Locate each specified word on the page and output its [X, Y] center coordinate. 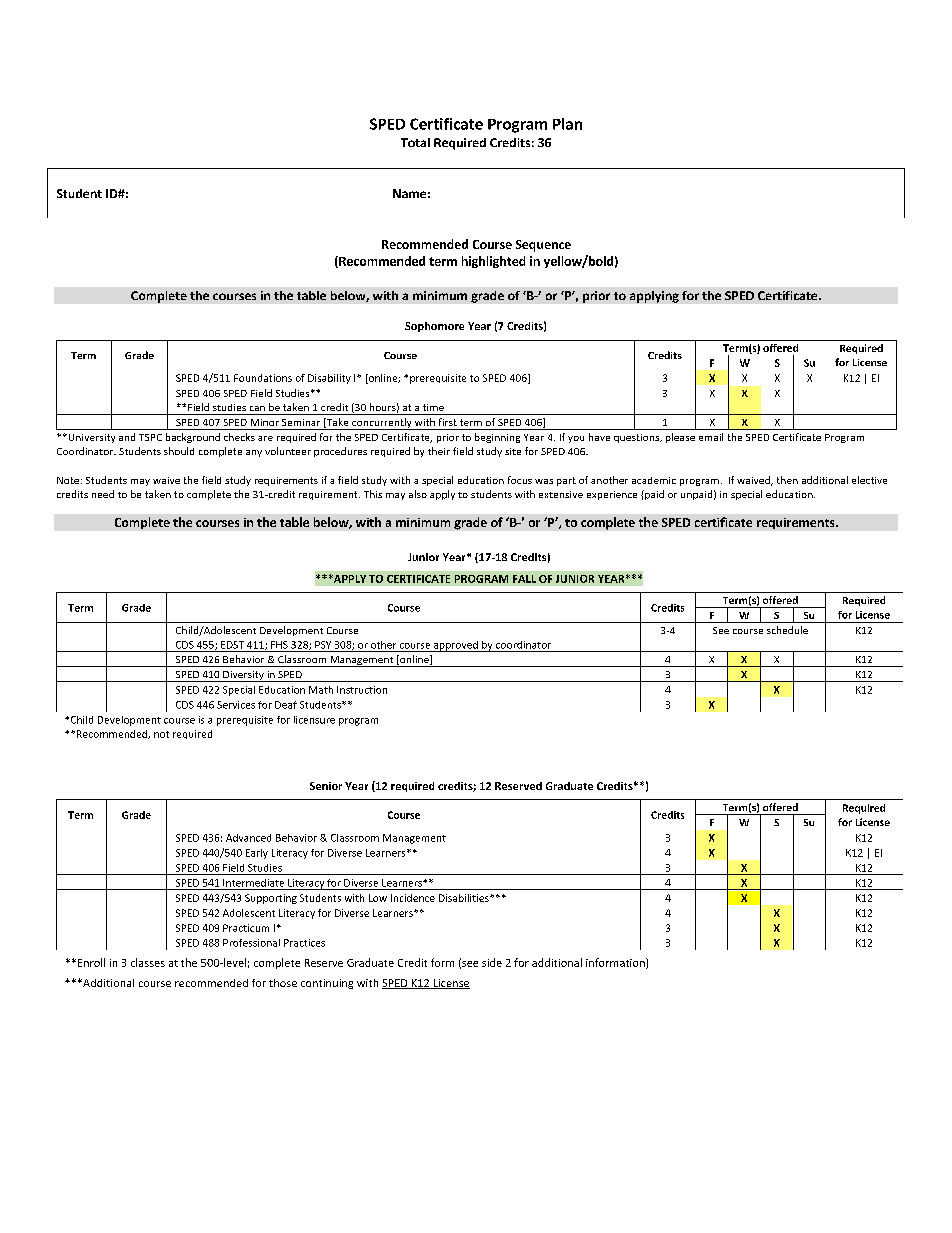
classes [148, 962]
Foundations [263, 378]
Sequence [543, 246]
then [787, 480]
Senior [326, 786]
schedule [787, 630]
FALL [524, 579]
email [711, 437]
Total [415, 142]
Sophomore [434, 327]
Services [236, 705]
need [103, 494]
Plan [567, 124]
